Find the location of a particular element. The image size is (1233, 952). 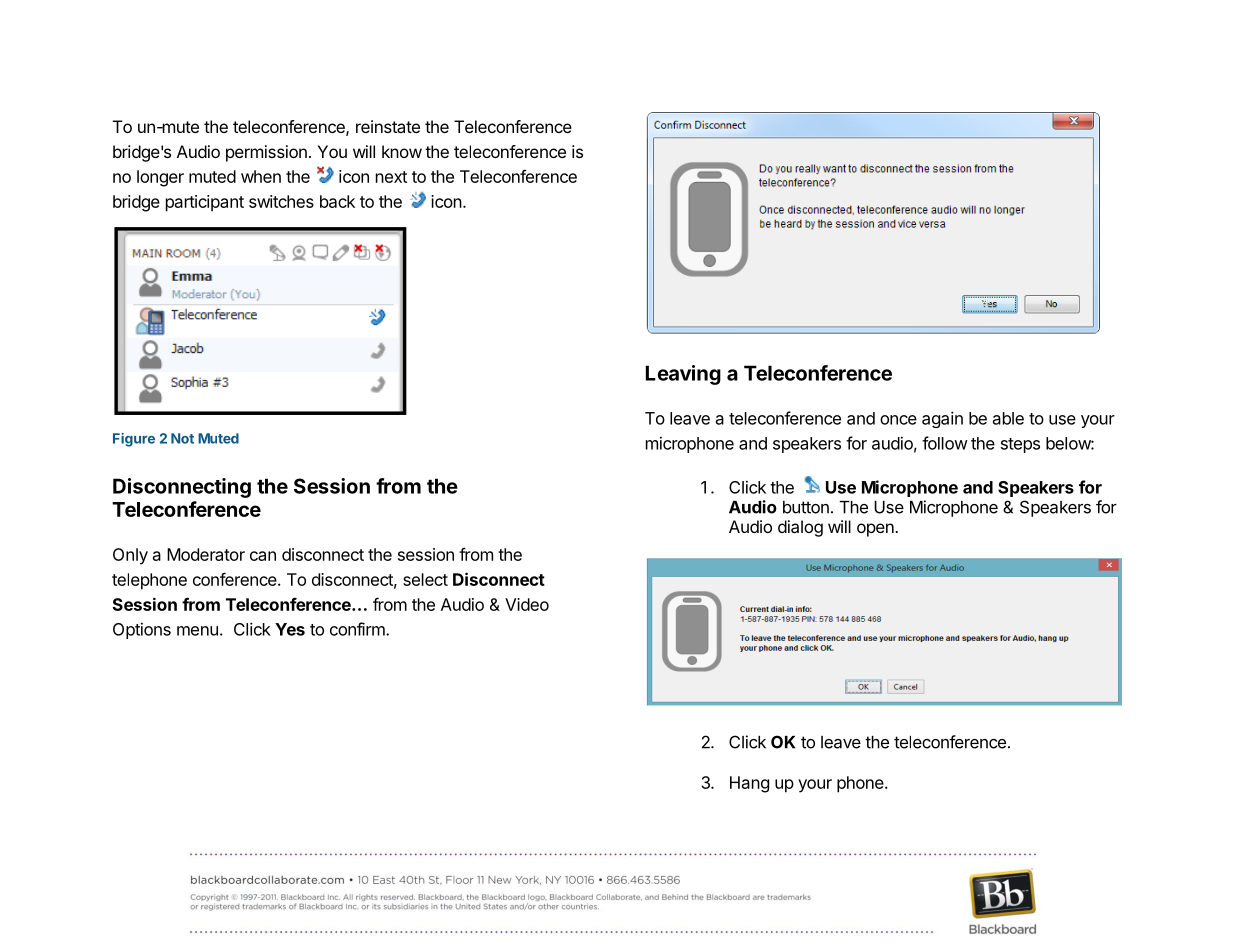

permission is located at coordinates (266, 153).
